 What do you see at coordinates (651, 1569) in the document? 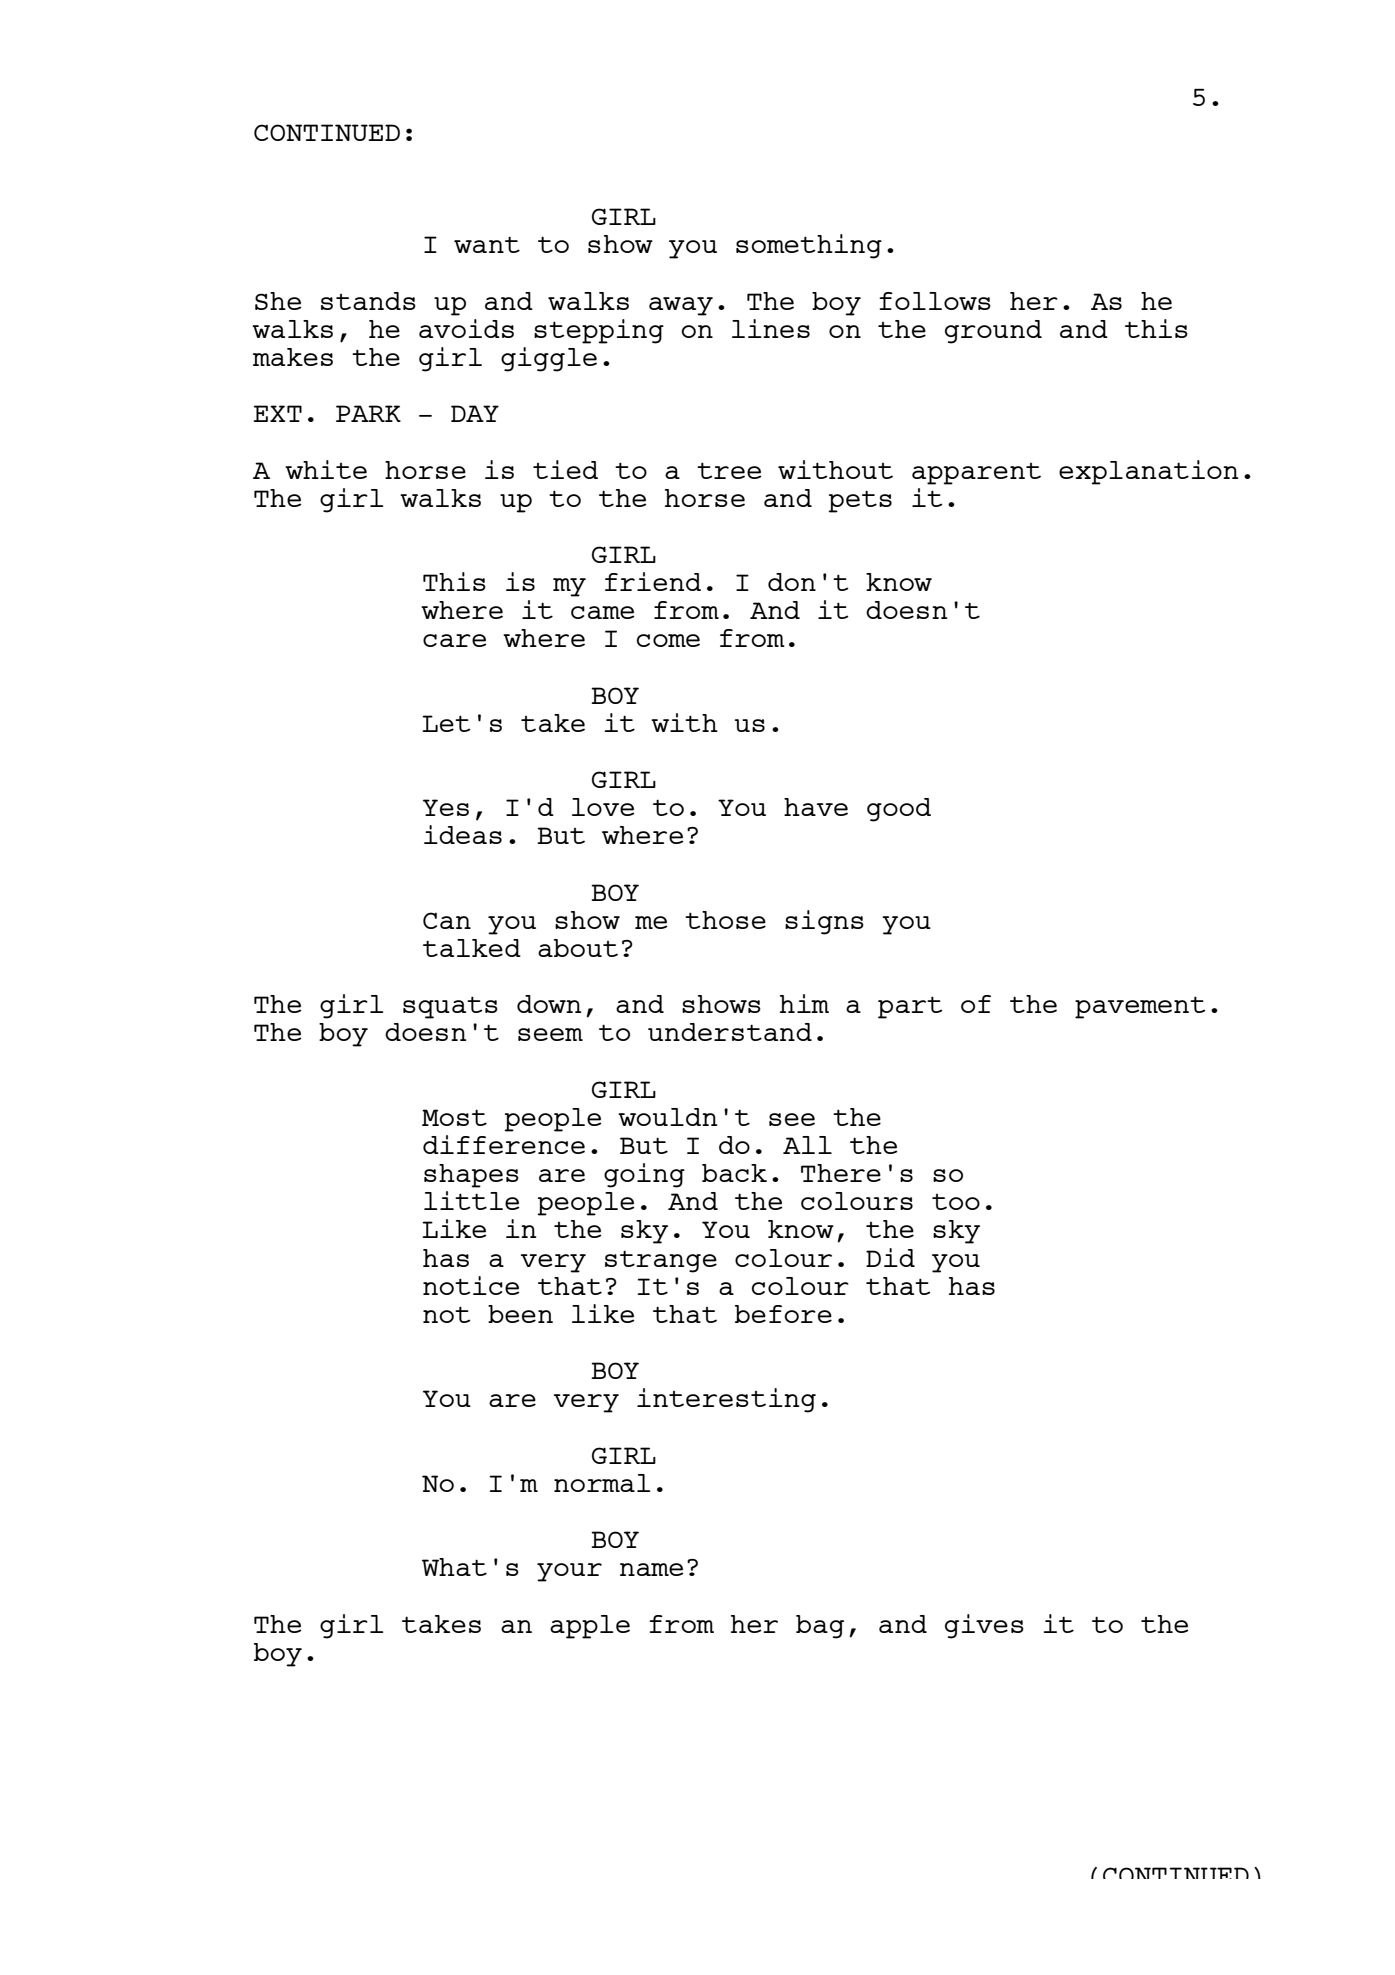
I see `name` at bounding box center [651, 1569].
